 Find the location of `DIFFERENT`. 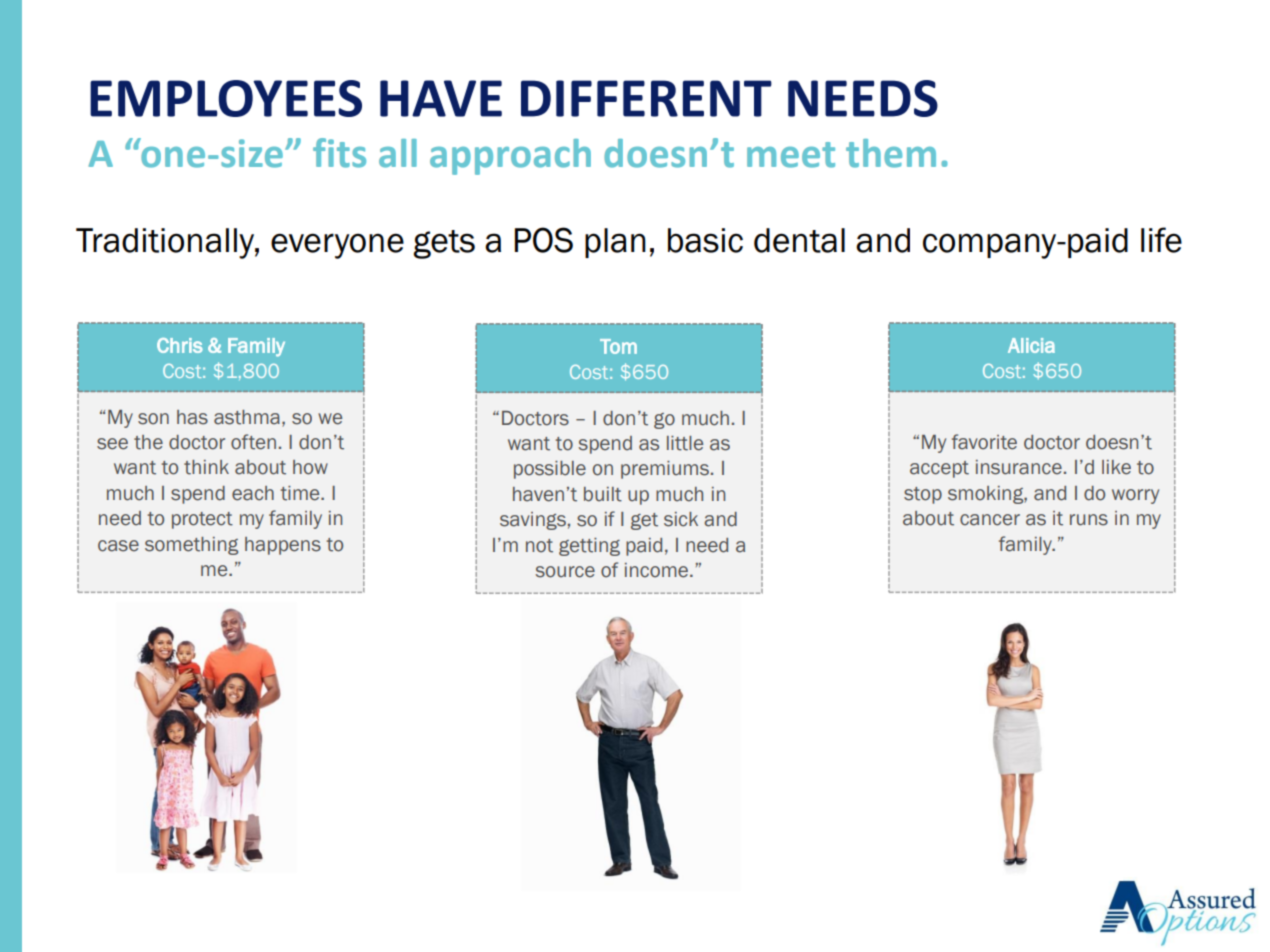

DIFFERENT is located at coordinates (646, 98).
